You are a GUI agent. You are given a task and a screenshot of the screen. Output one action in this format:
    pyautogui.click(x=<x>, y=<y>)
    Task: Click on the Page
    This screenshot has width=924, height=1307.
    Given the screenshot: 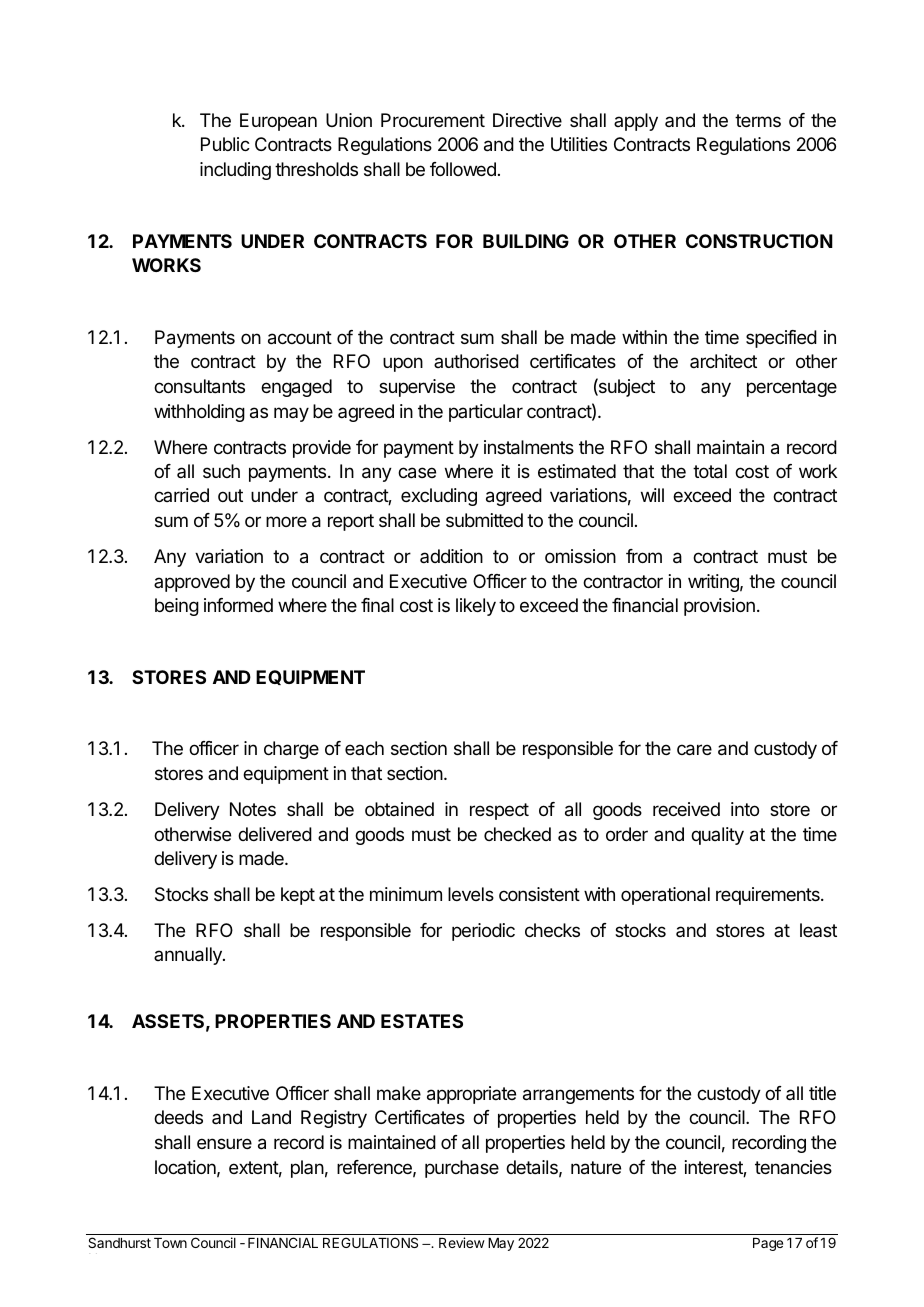 What is the action you would take?
    pyautogui.click(x=768, y=1244)
